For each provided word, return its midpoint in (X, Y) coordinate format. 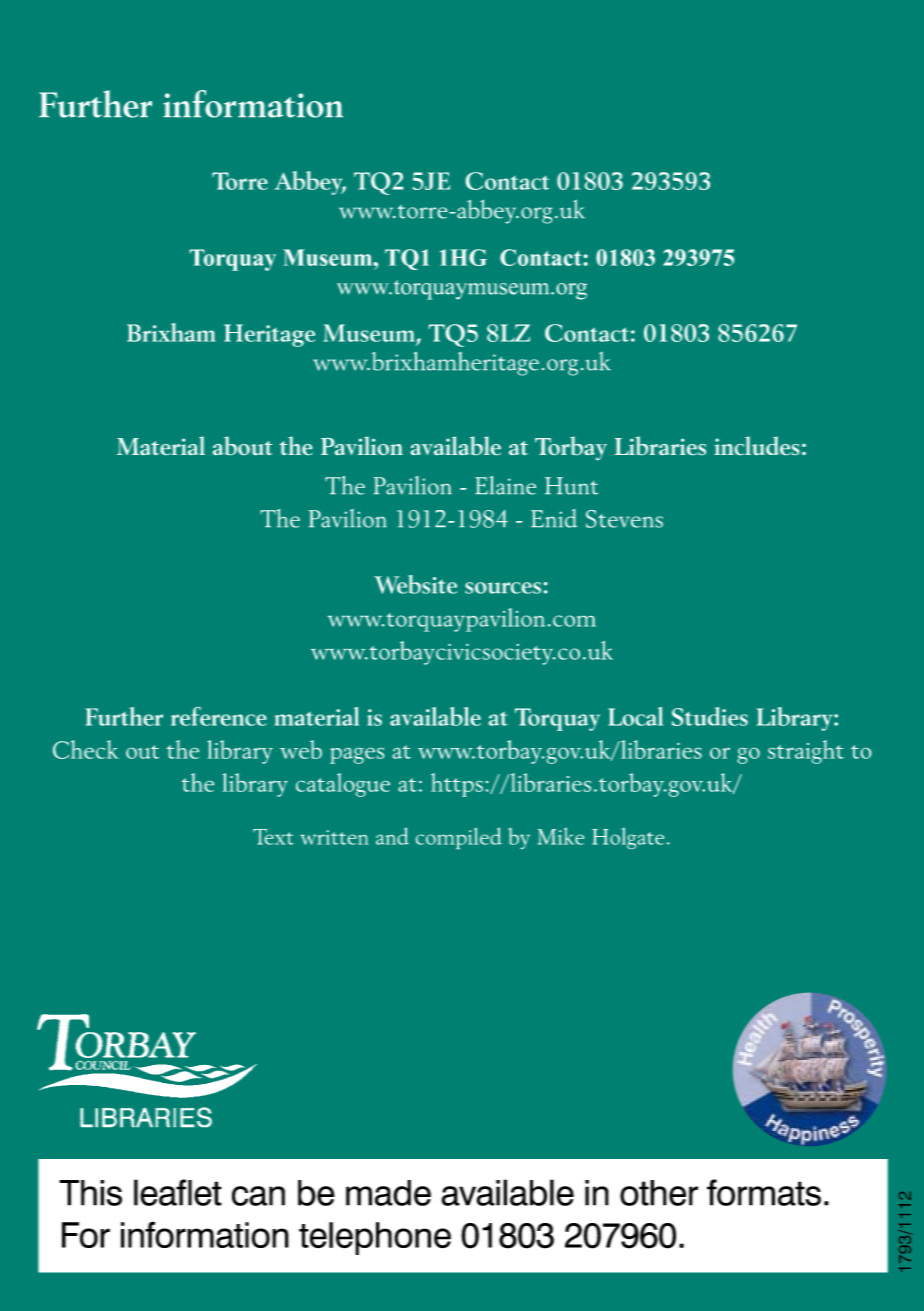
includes (757, 445)
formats (764, 1192)
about (242, 445)
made (388, 1193)
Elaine (505, 485)
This (90, 1193)
